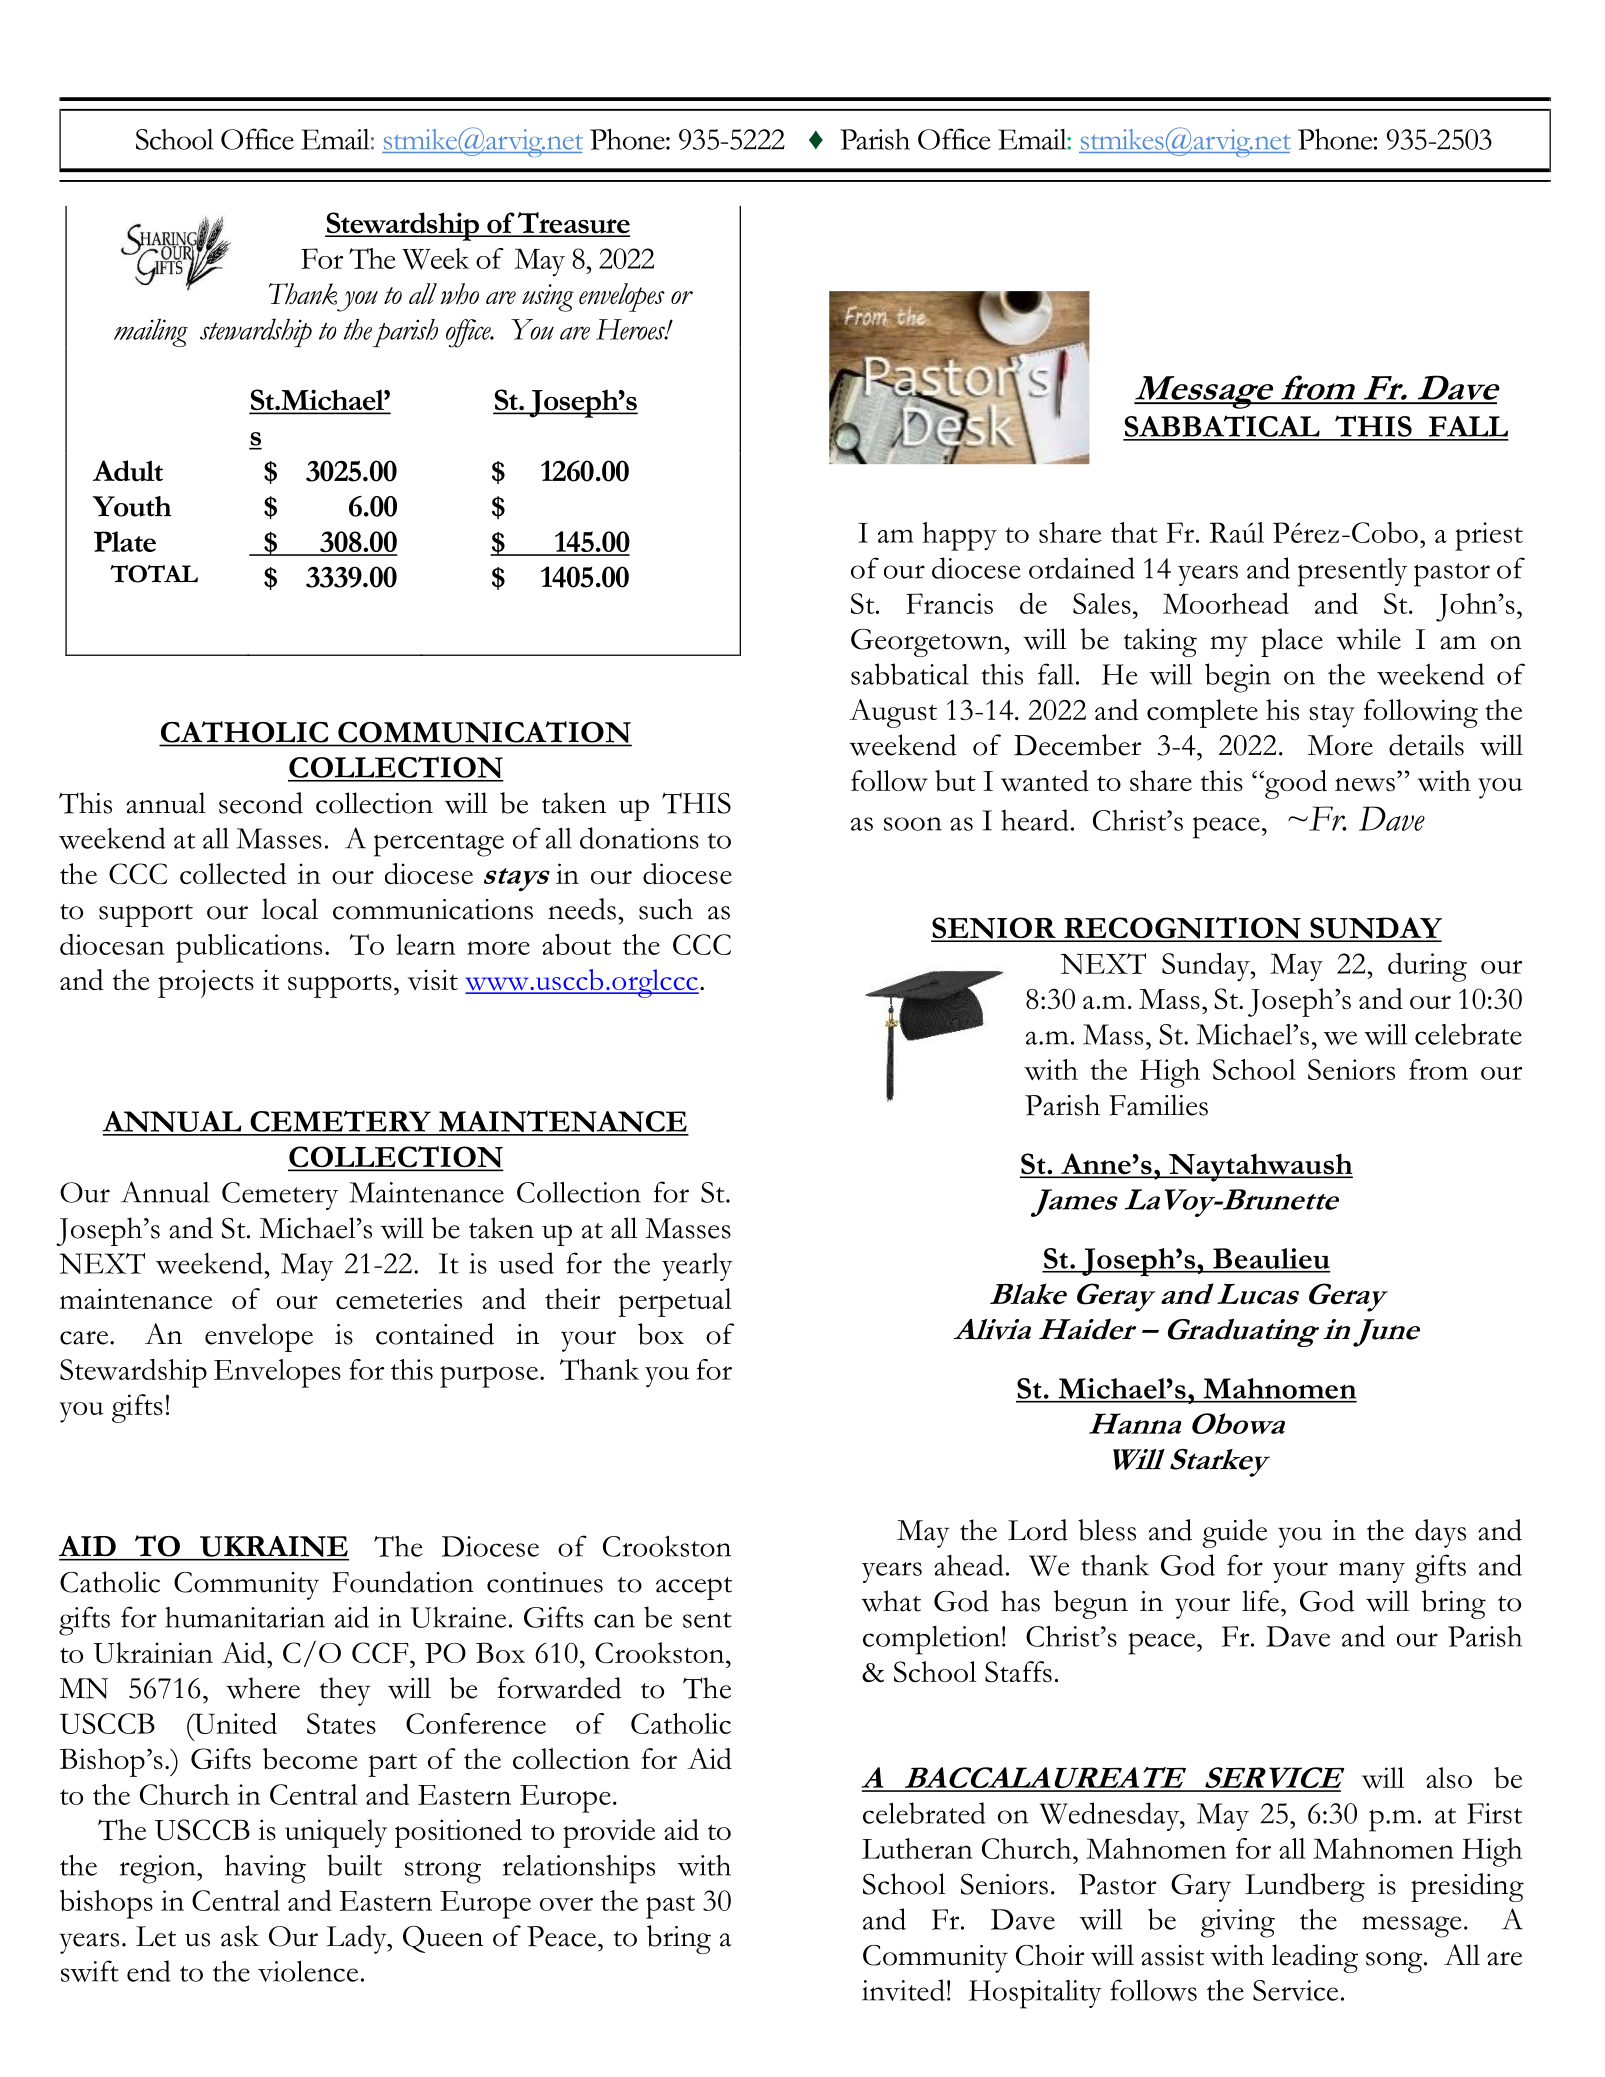 The width and height of the screenshot is (1605, 2077). I want to click on guide, so click(1234, 1533).
